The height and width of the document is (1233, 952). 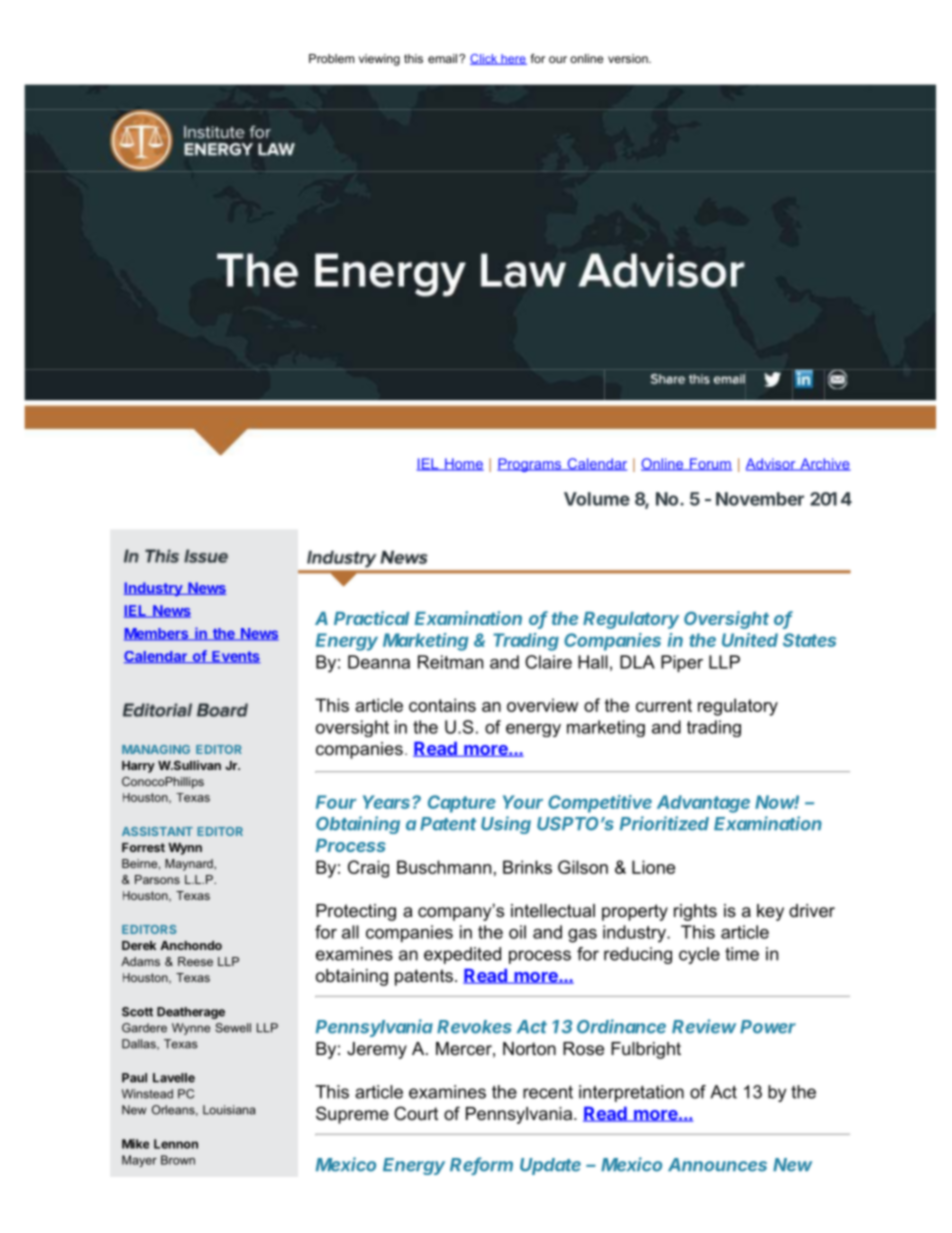 I want to click on Advantage, so click(x=703, y=804).
